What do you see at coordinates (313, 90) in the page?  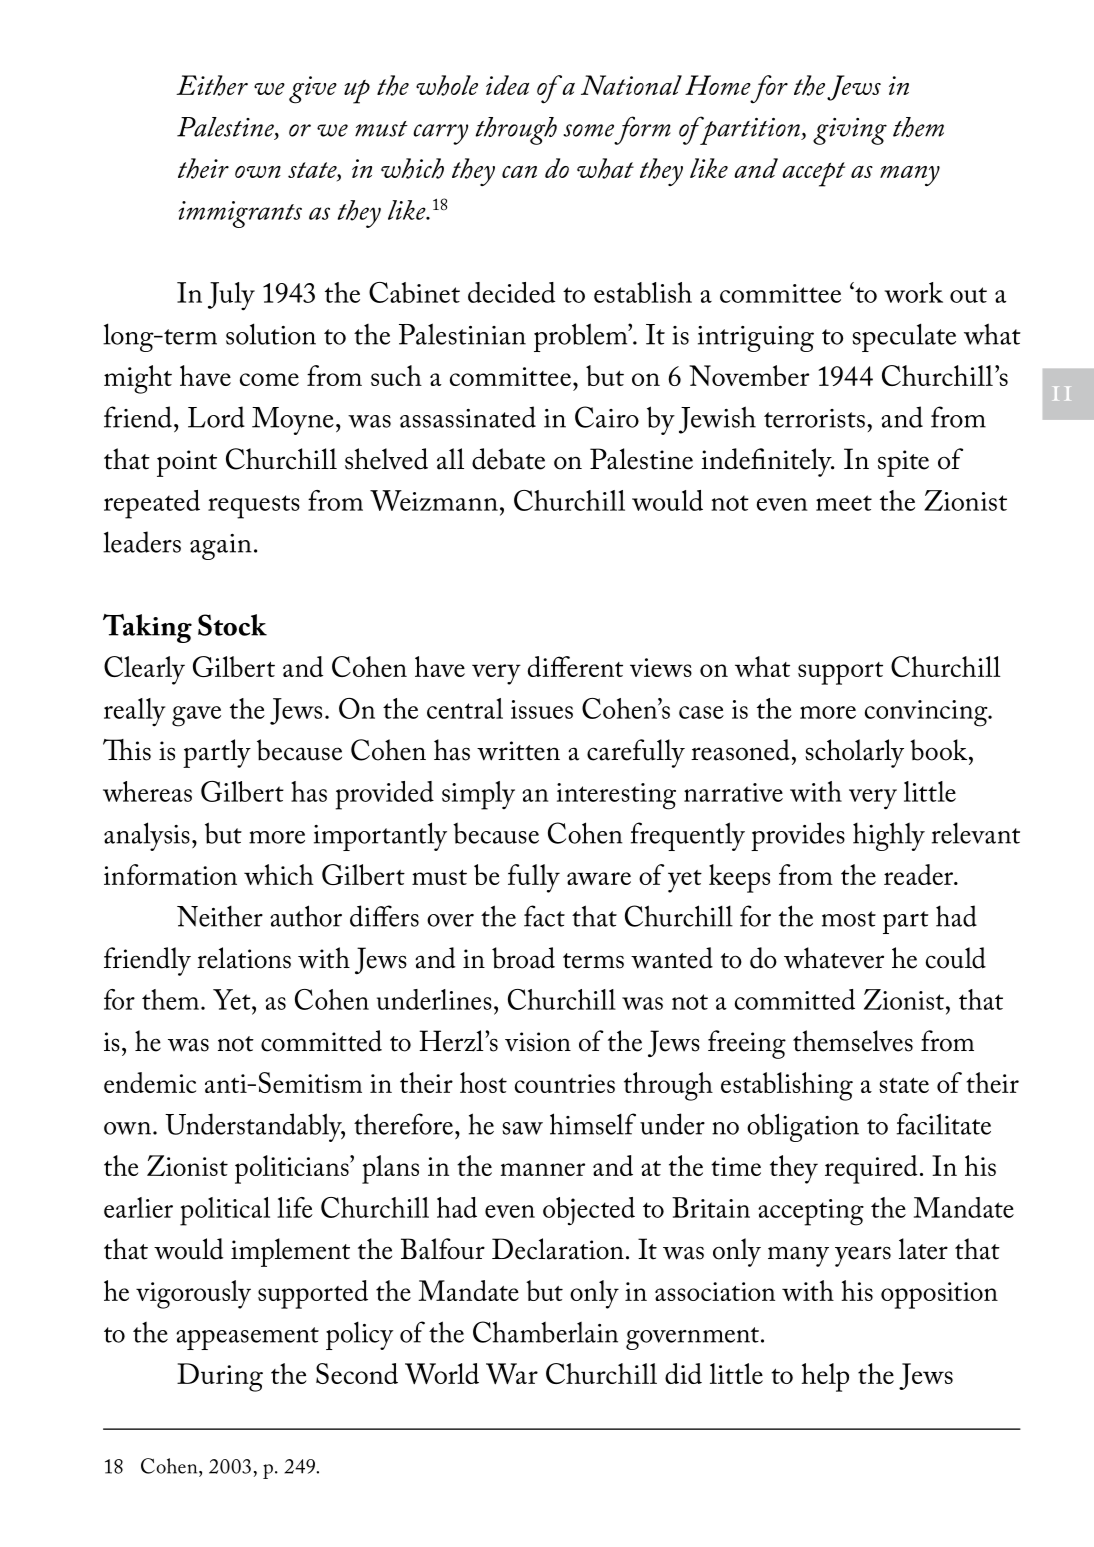 I see `give` at bounding box center [313, 90].
